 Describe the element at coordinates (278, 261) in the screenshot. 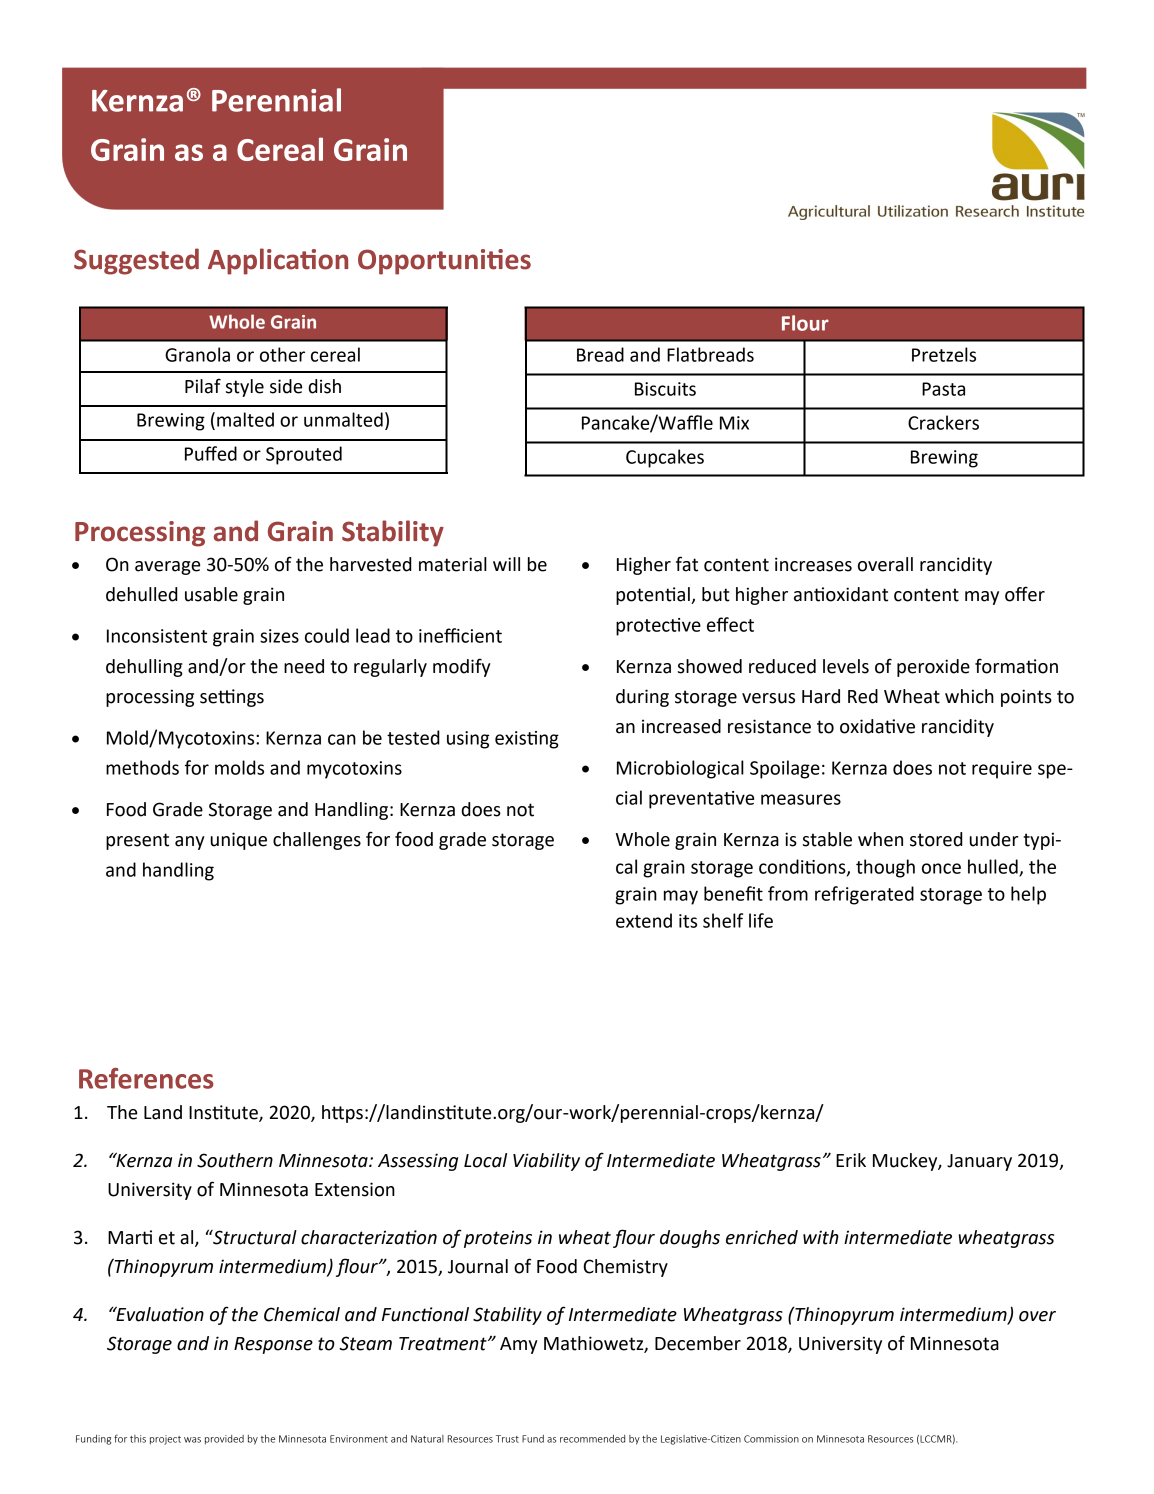

I see `Application` at that location.
